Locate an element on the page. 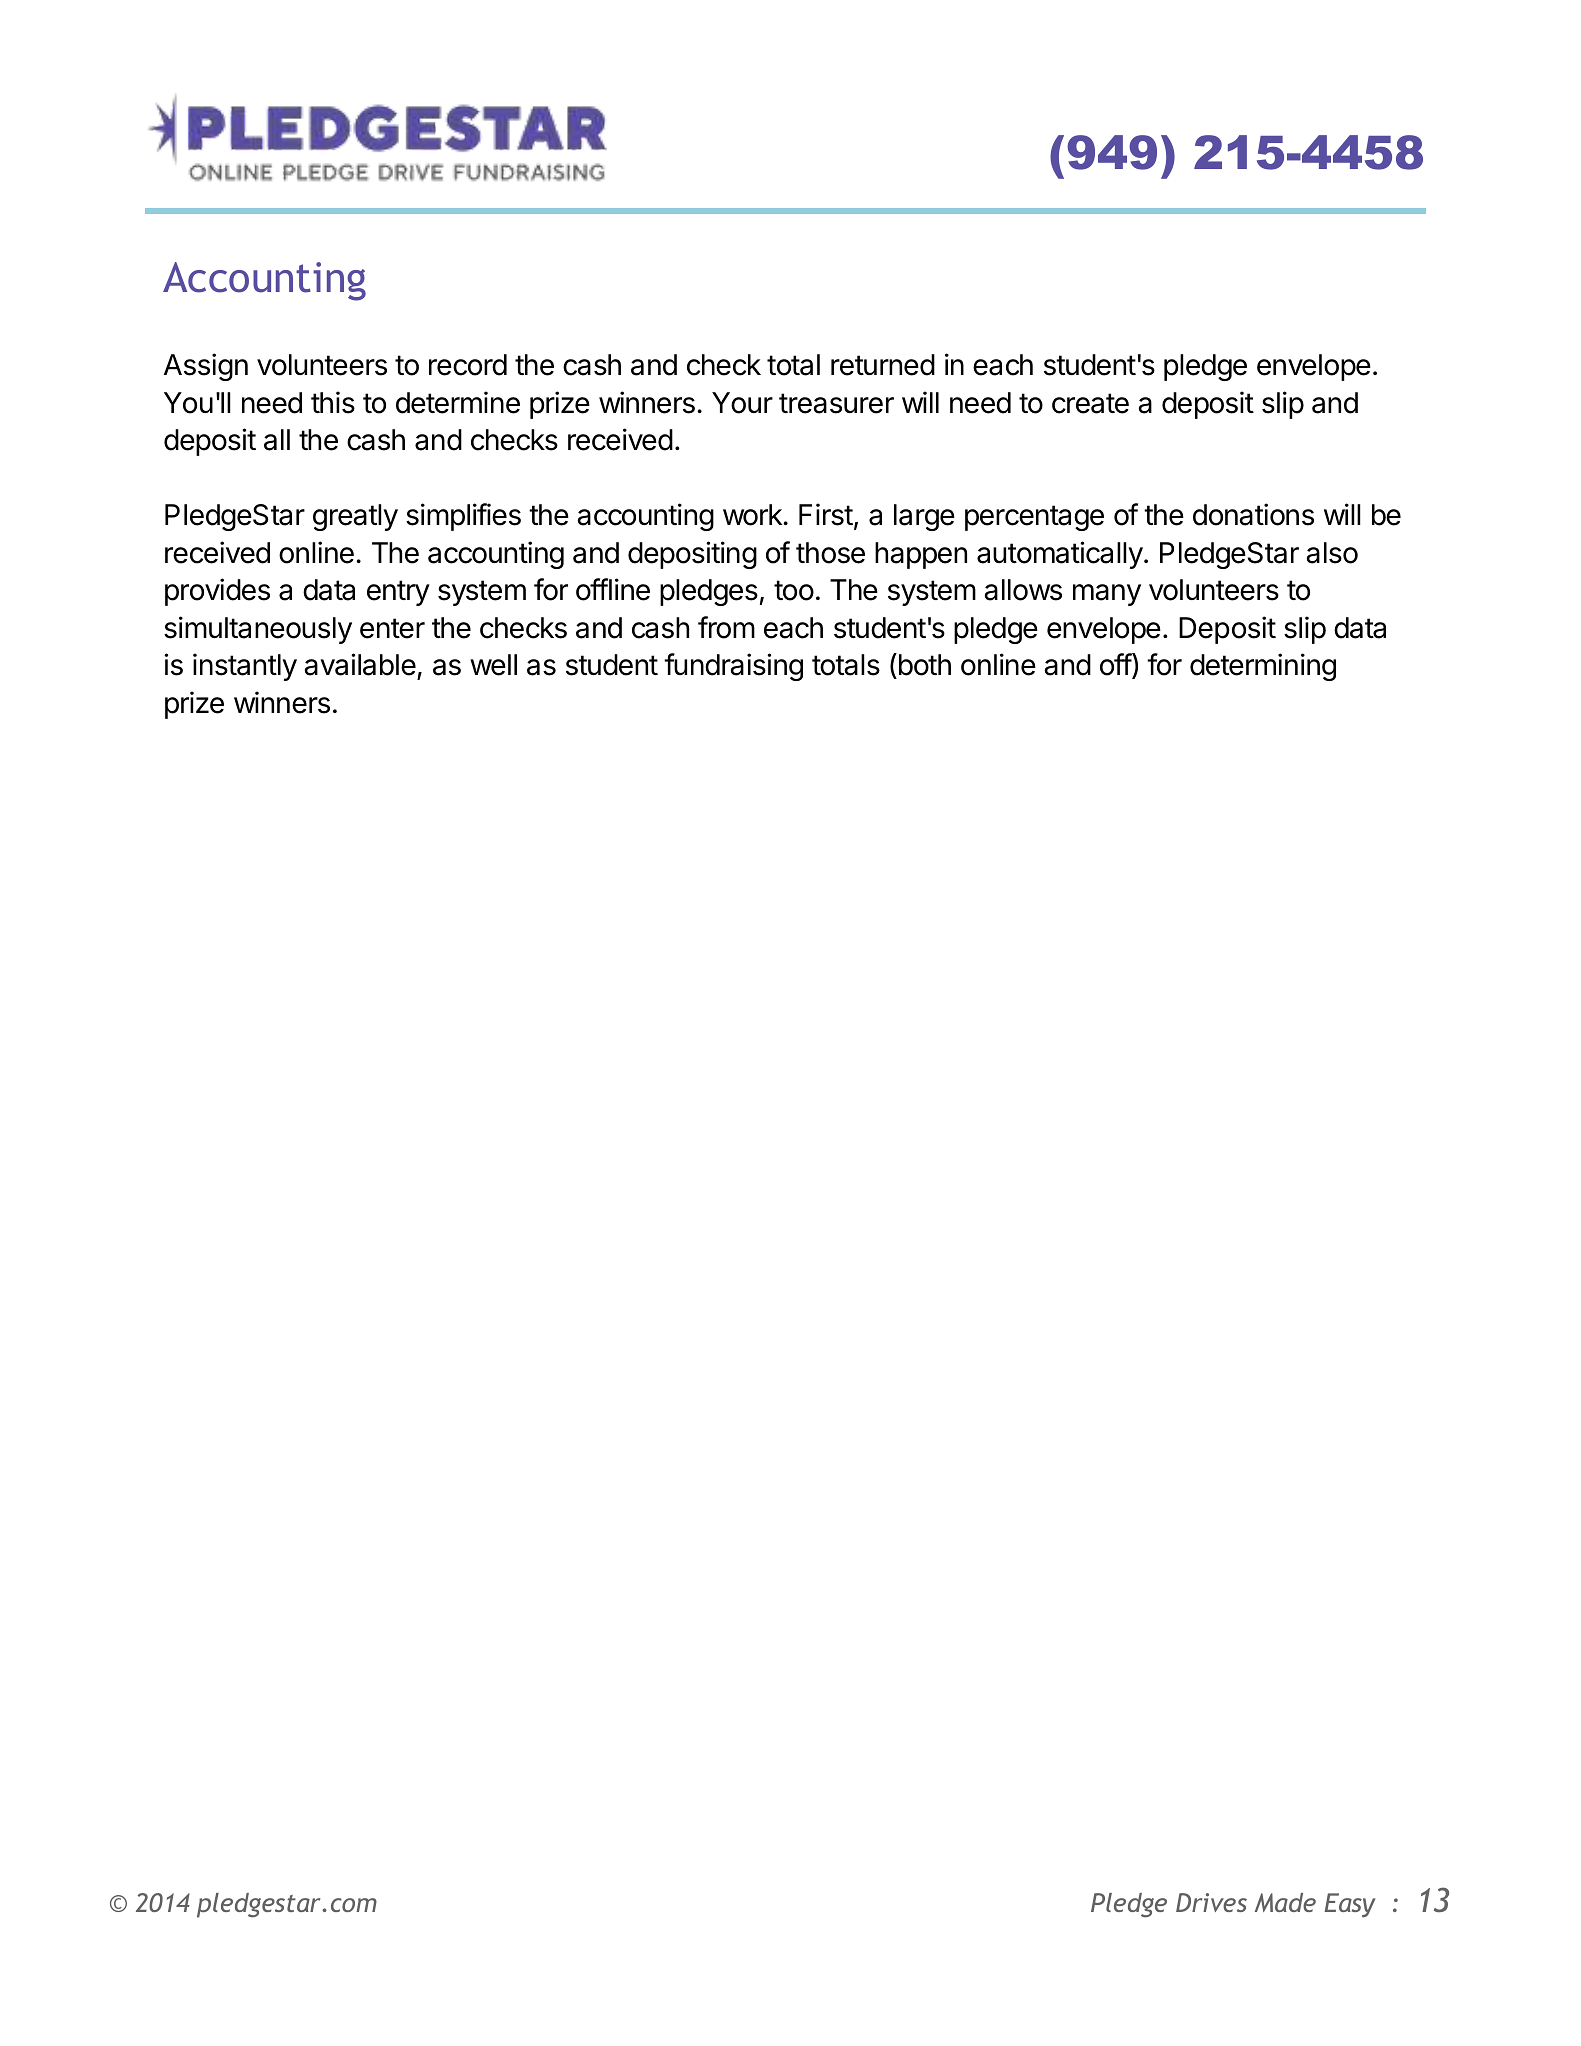 This page has height=2046, width=1581. Made is located at coordinates (1285, 1902).
